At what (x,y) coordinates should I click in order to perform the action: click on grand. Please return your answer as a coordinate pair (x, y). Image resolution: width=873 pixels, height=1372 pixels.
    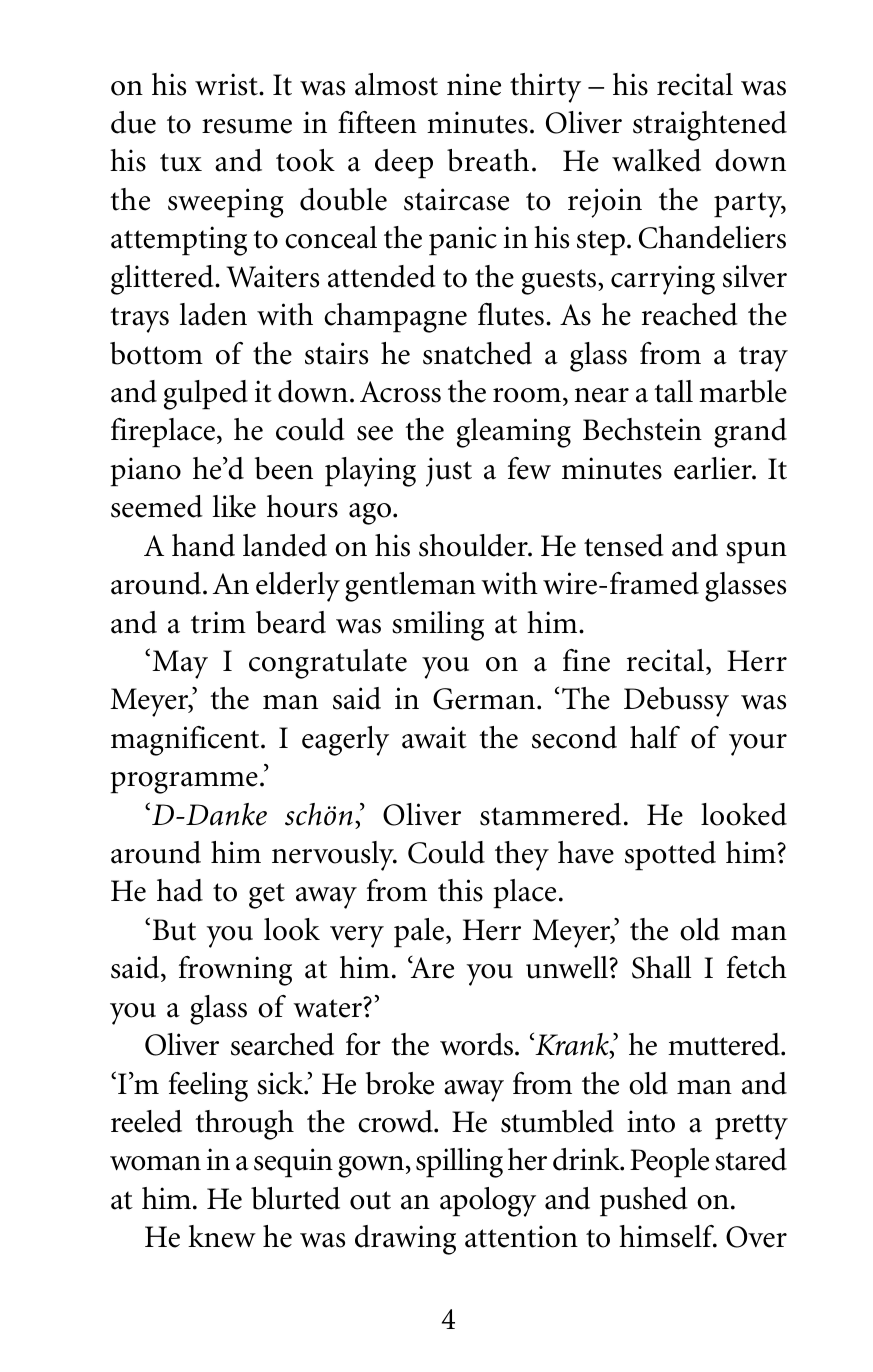
    Looking at the image, I should click on (750, 433).
